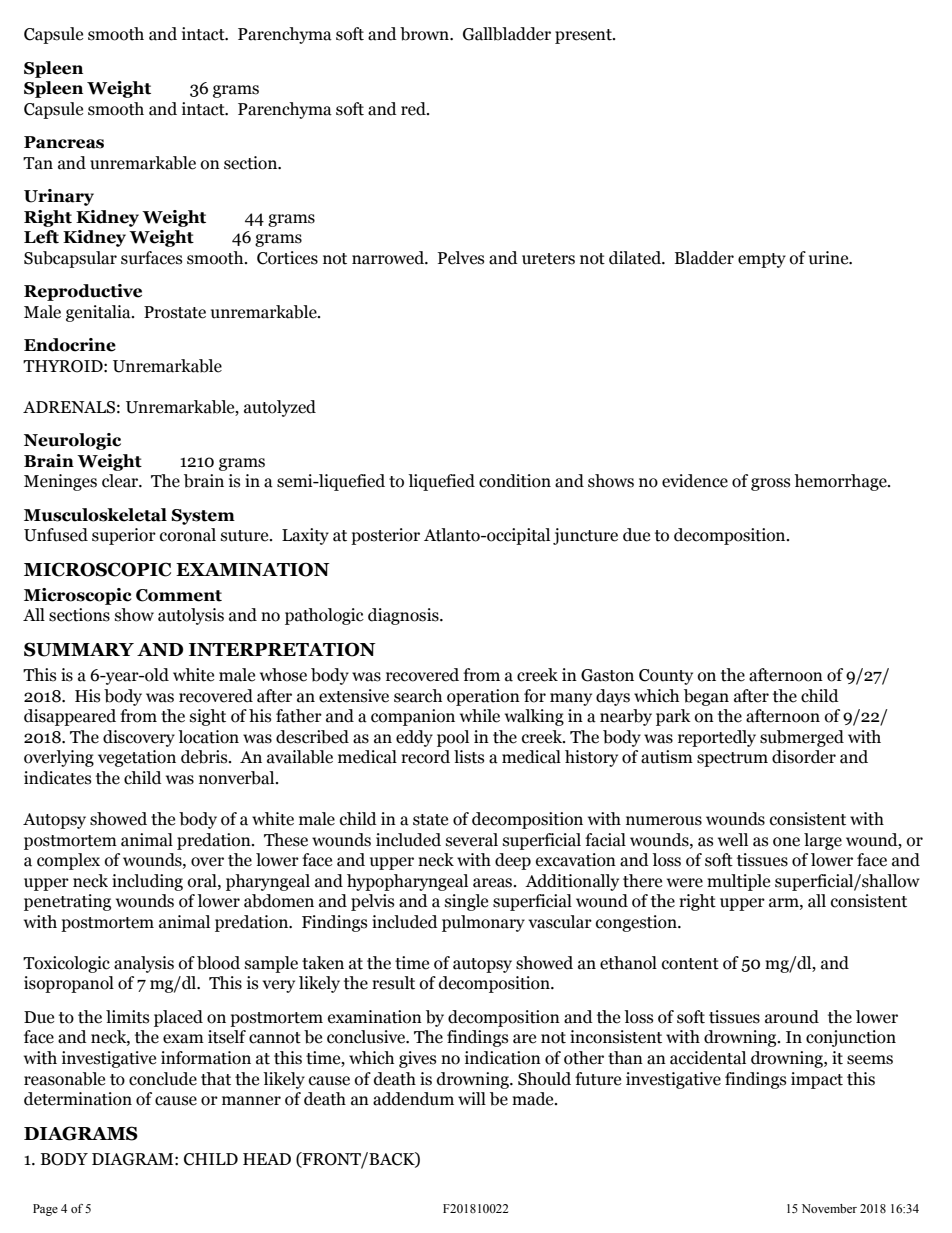 This document has height=1233, width=952. I want to click on present, so click(584, 36).
